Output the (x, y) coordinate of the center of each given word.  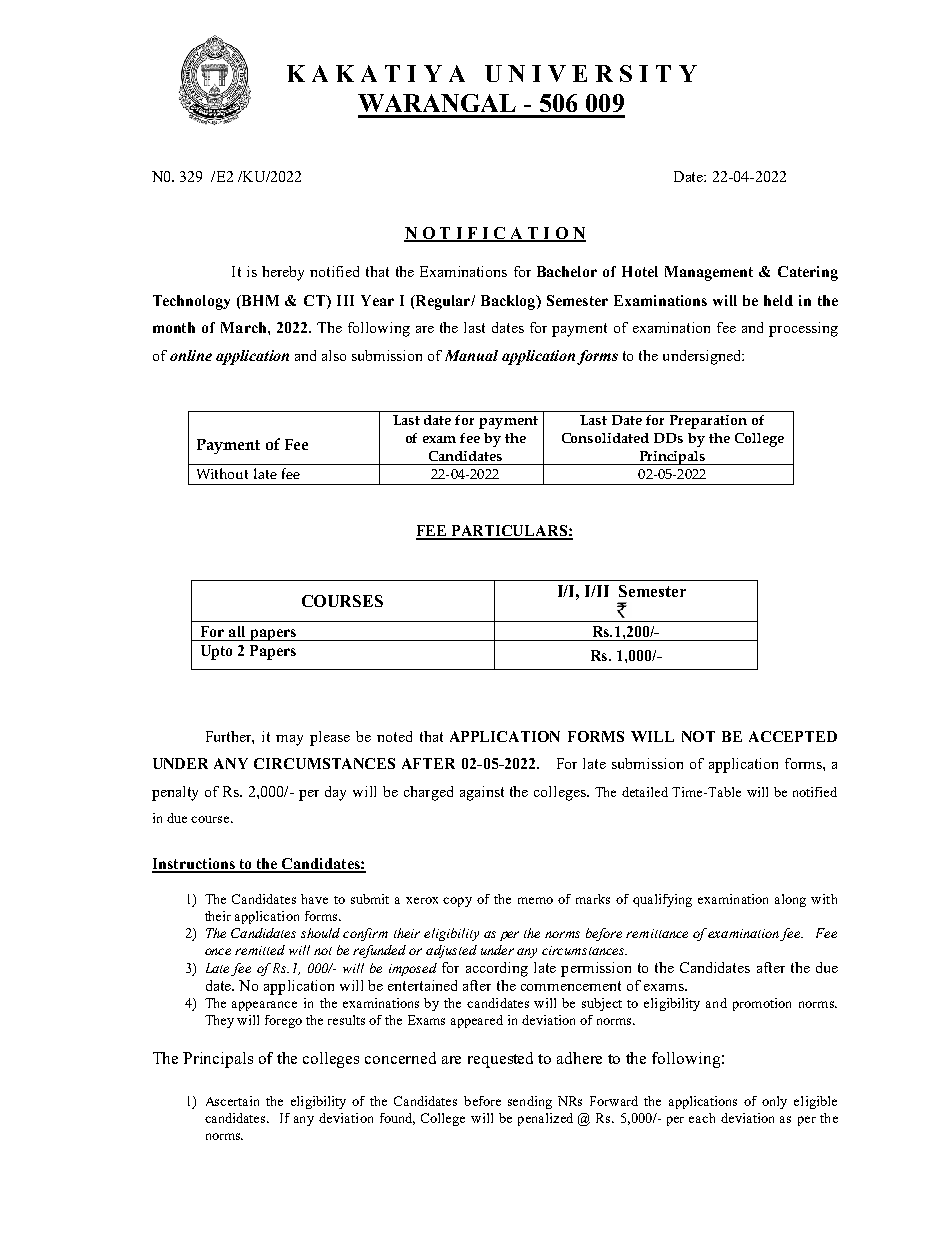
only (774, 1102)
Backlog (509, 302)
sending (530, 1102)
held (778, 300)
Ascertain (232, 1101)
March (245, 327)
